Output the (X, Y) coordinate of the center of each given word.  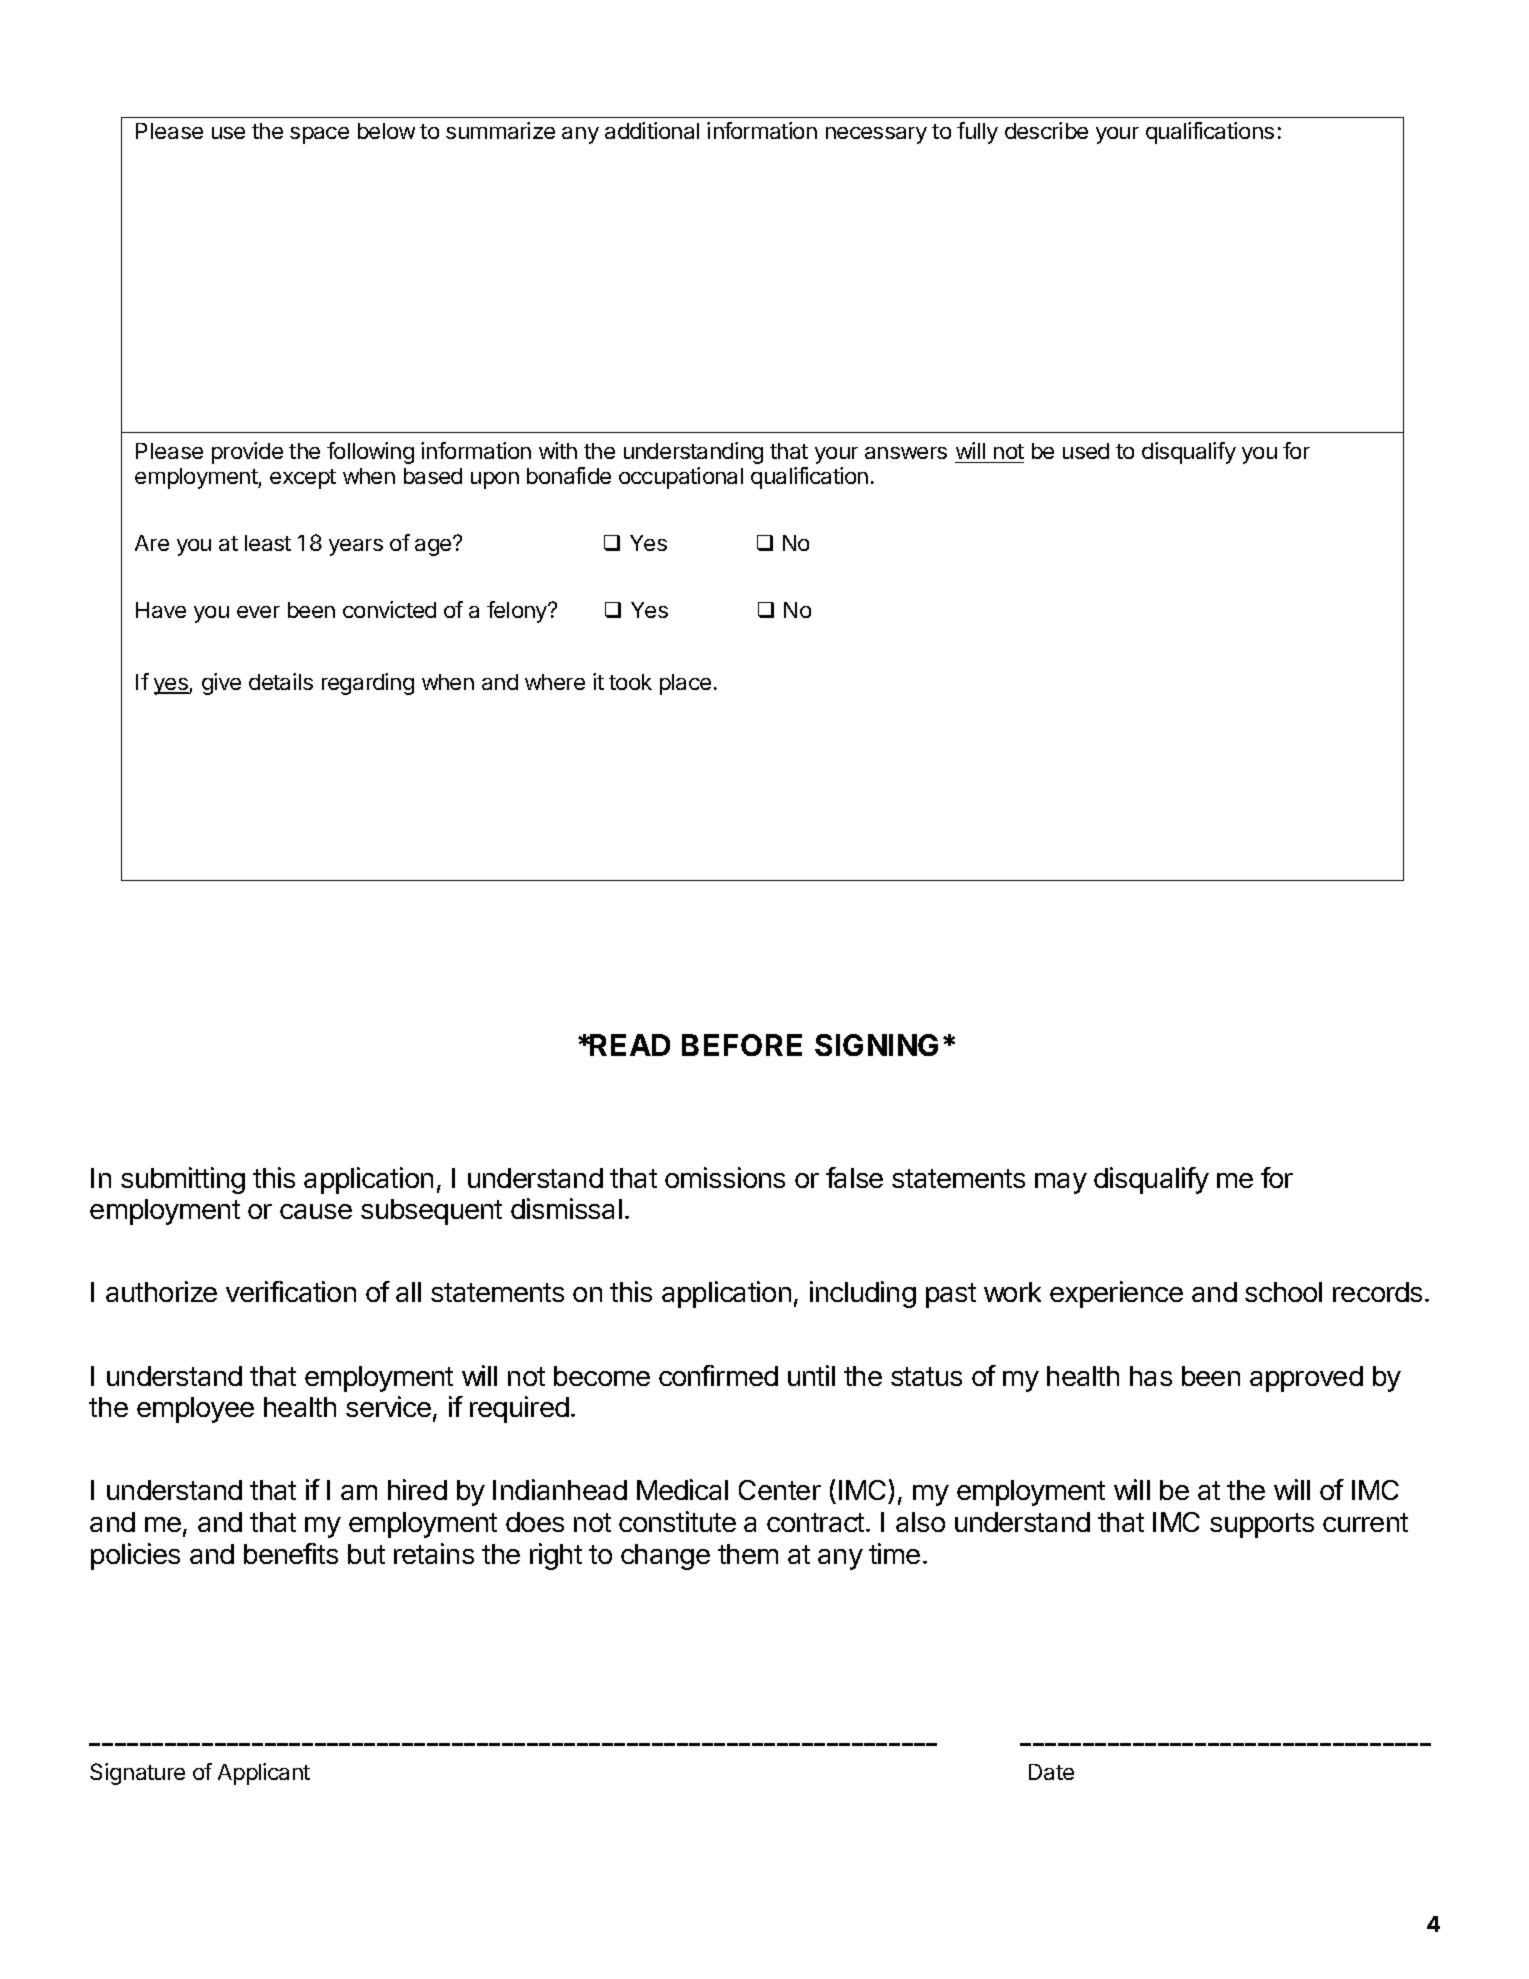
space (319, 135)
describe (1046, 130)
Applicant (264, 1774)
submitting (183, 1180)
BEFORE (742, 1045)
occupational (681, 478)
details (281, 681)
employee (195, 1410)
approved (1306, 1379)
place (685, 684)
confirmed (718, 1375)
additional (652, 130)
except (303, 479)
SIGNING (876, 1045)
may (1061, 1183)
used (1086, 451)
